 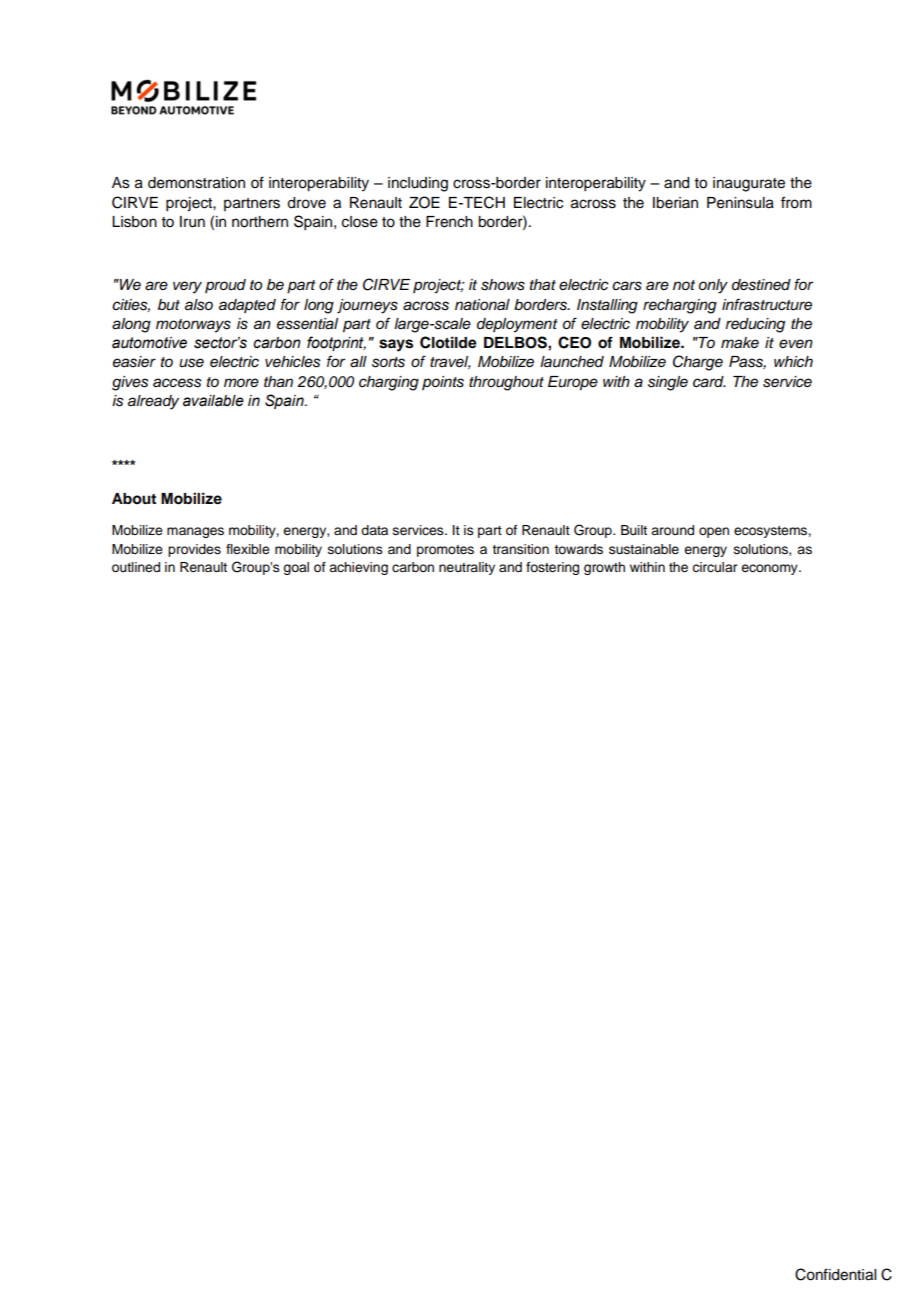 I want to click on manages, so click(x=195, y=532).
